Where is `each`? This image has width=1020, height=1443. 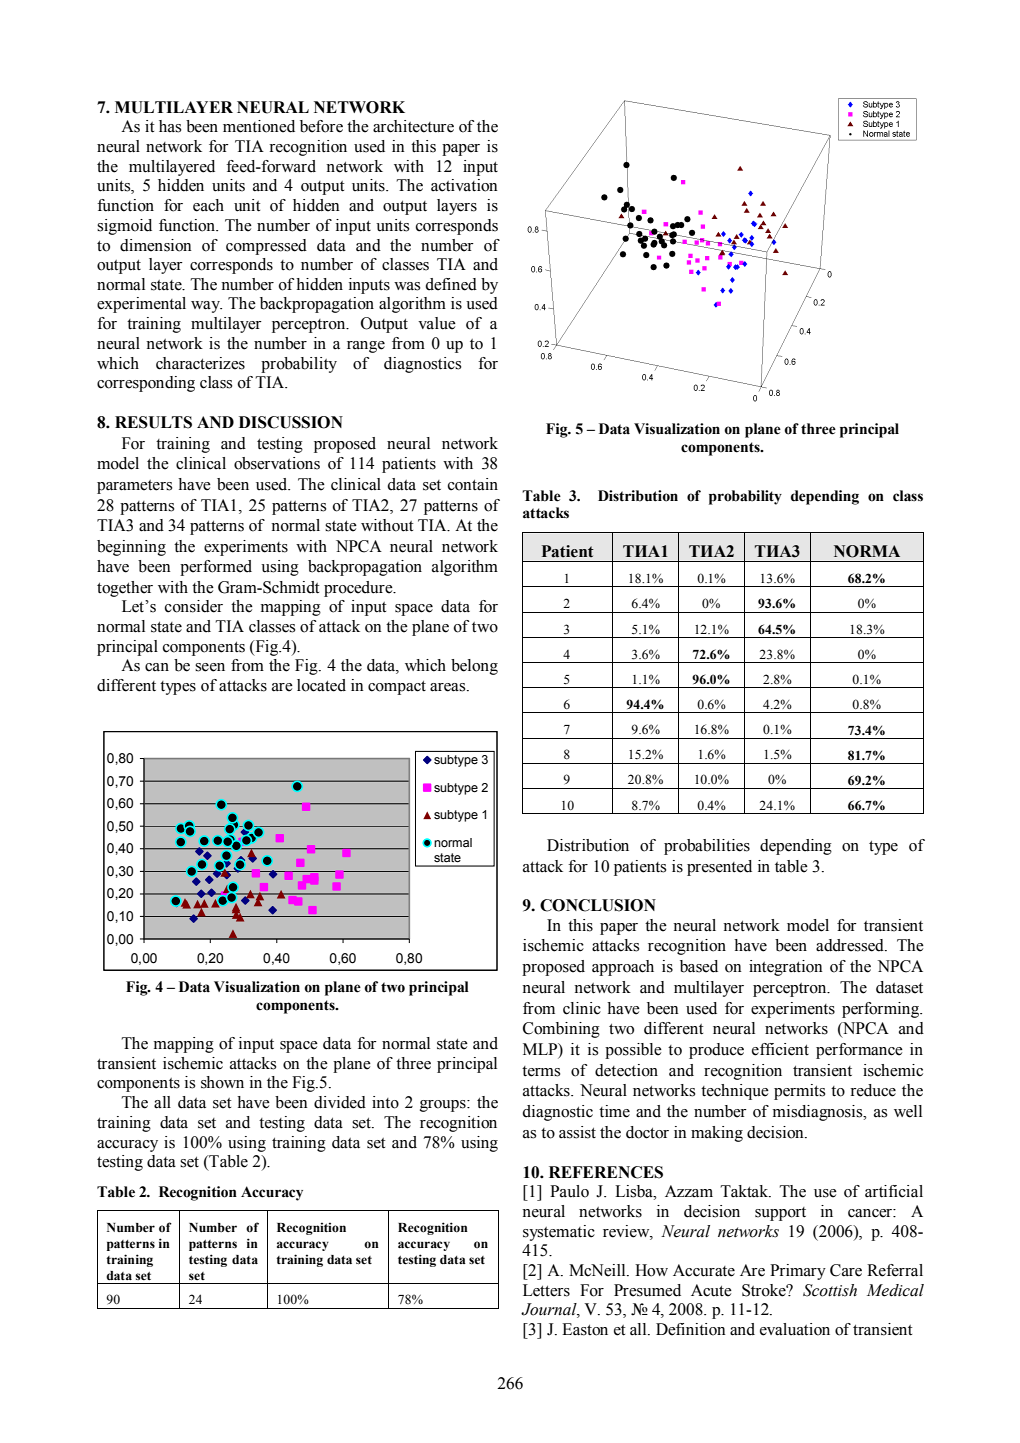
each is located at coordinates (208, 205).
